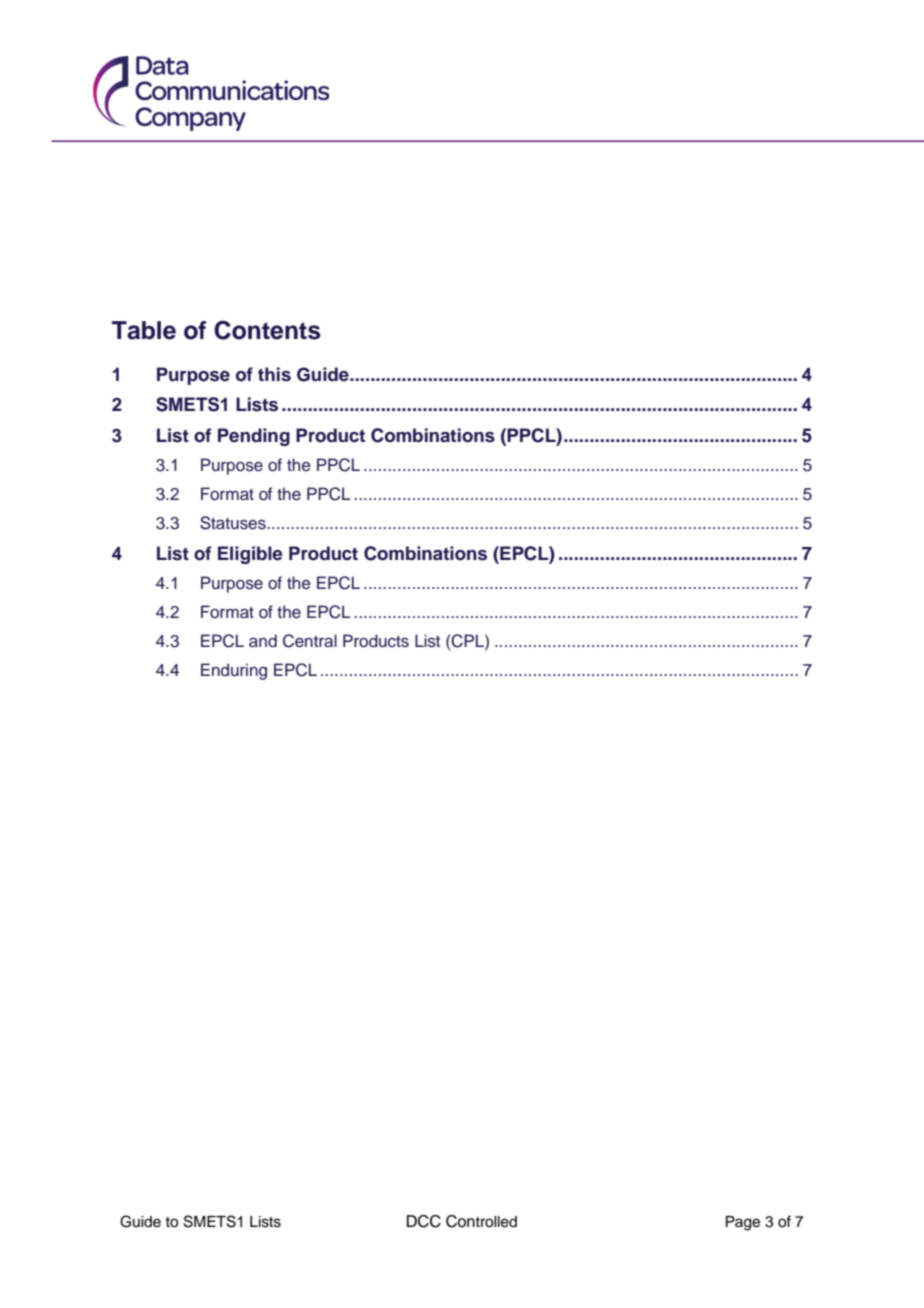  Describe the element at coordinates (254, 437) in the screenshot. I see `Pending` at that location.
